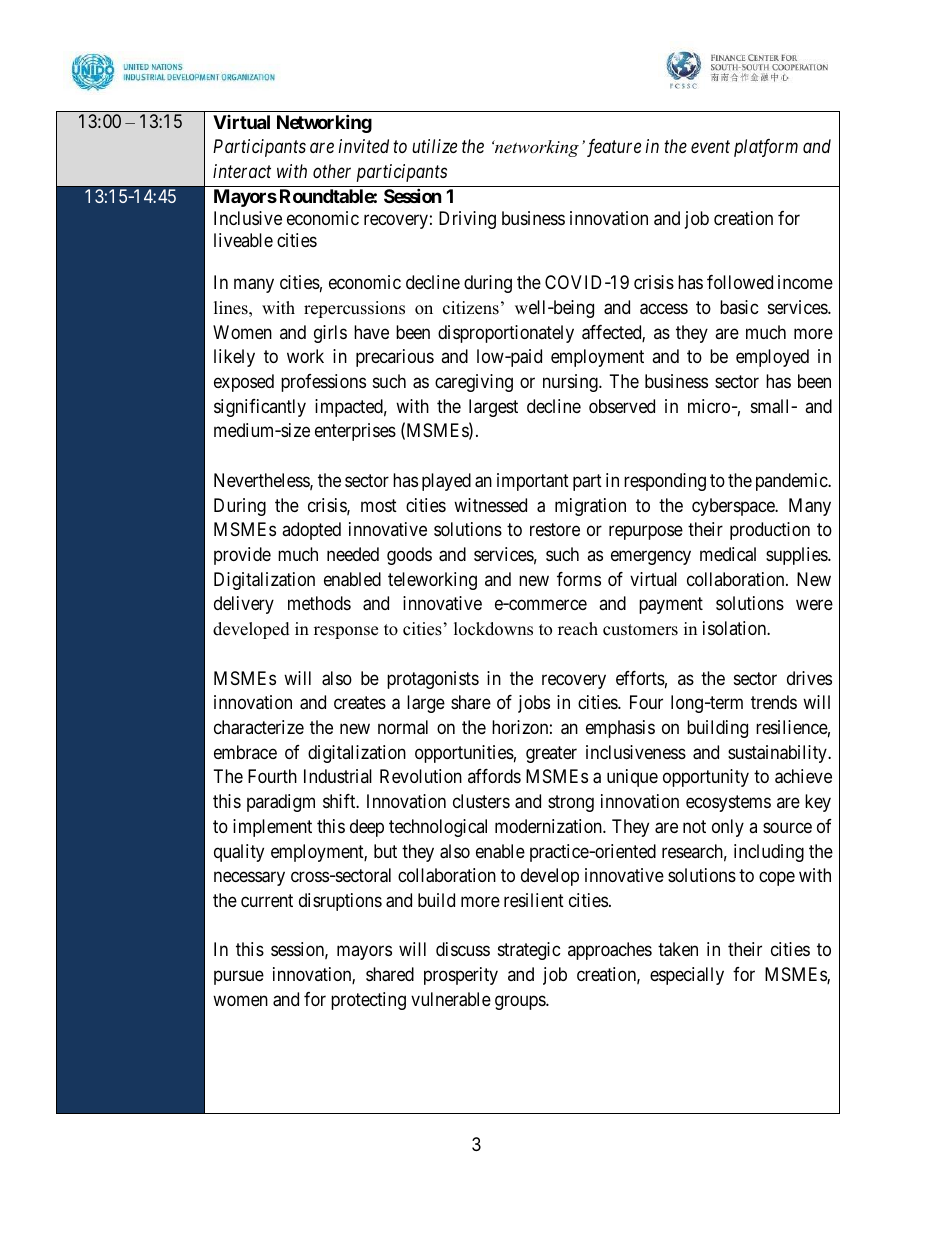 The width and height of the screenshot is (952, 1233). I want to click on pursue, so click(239, 978).
